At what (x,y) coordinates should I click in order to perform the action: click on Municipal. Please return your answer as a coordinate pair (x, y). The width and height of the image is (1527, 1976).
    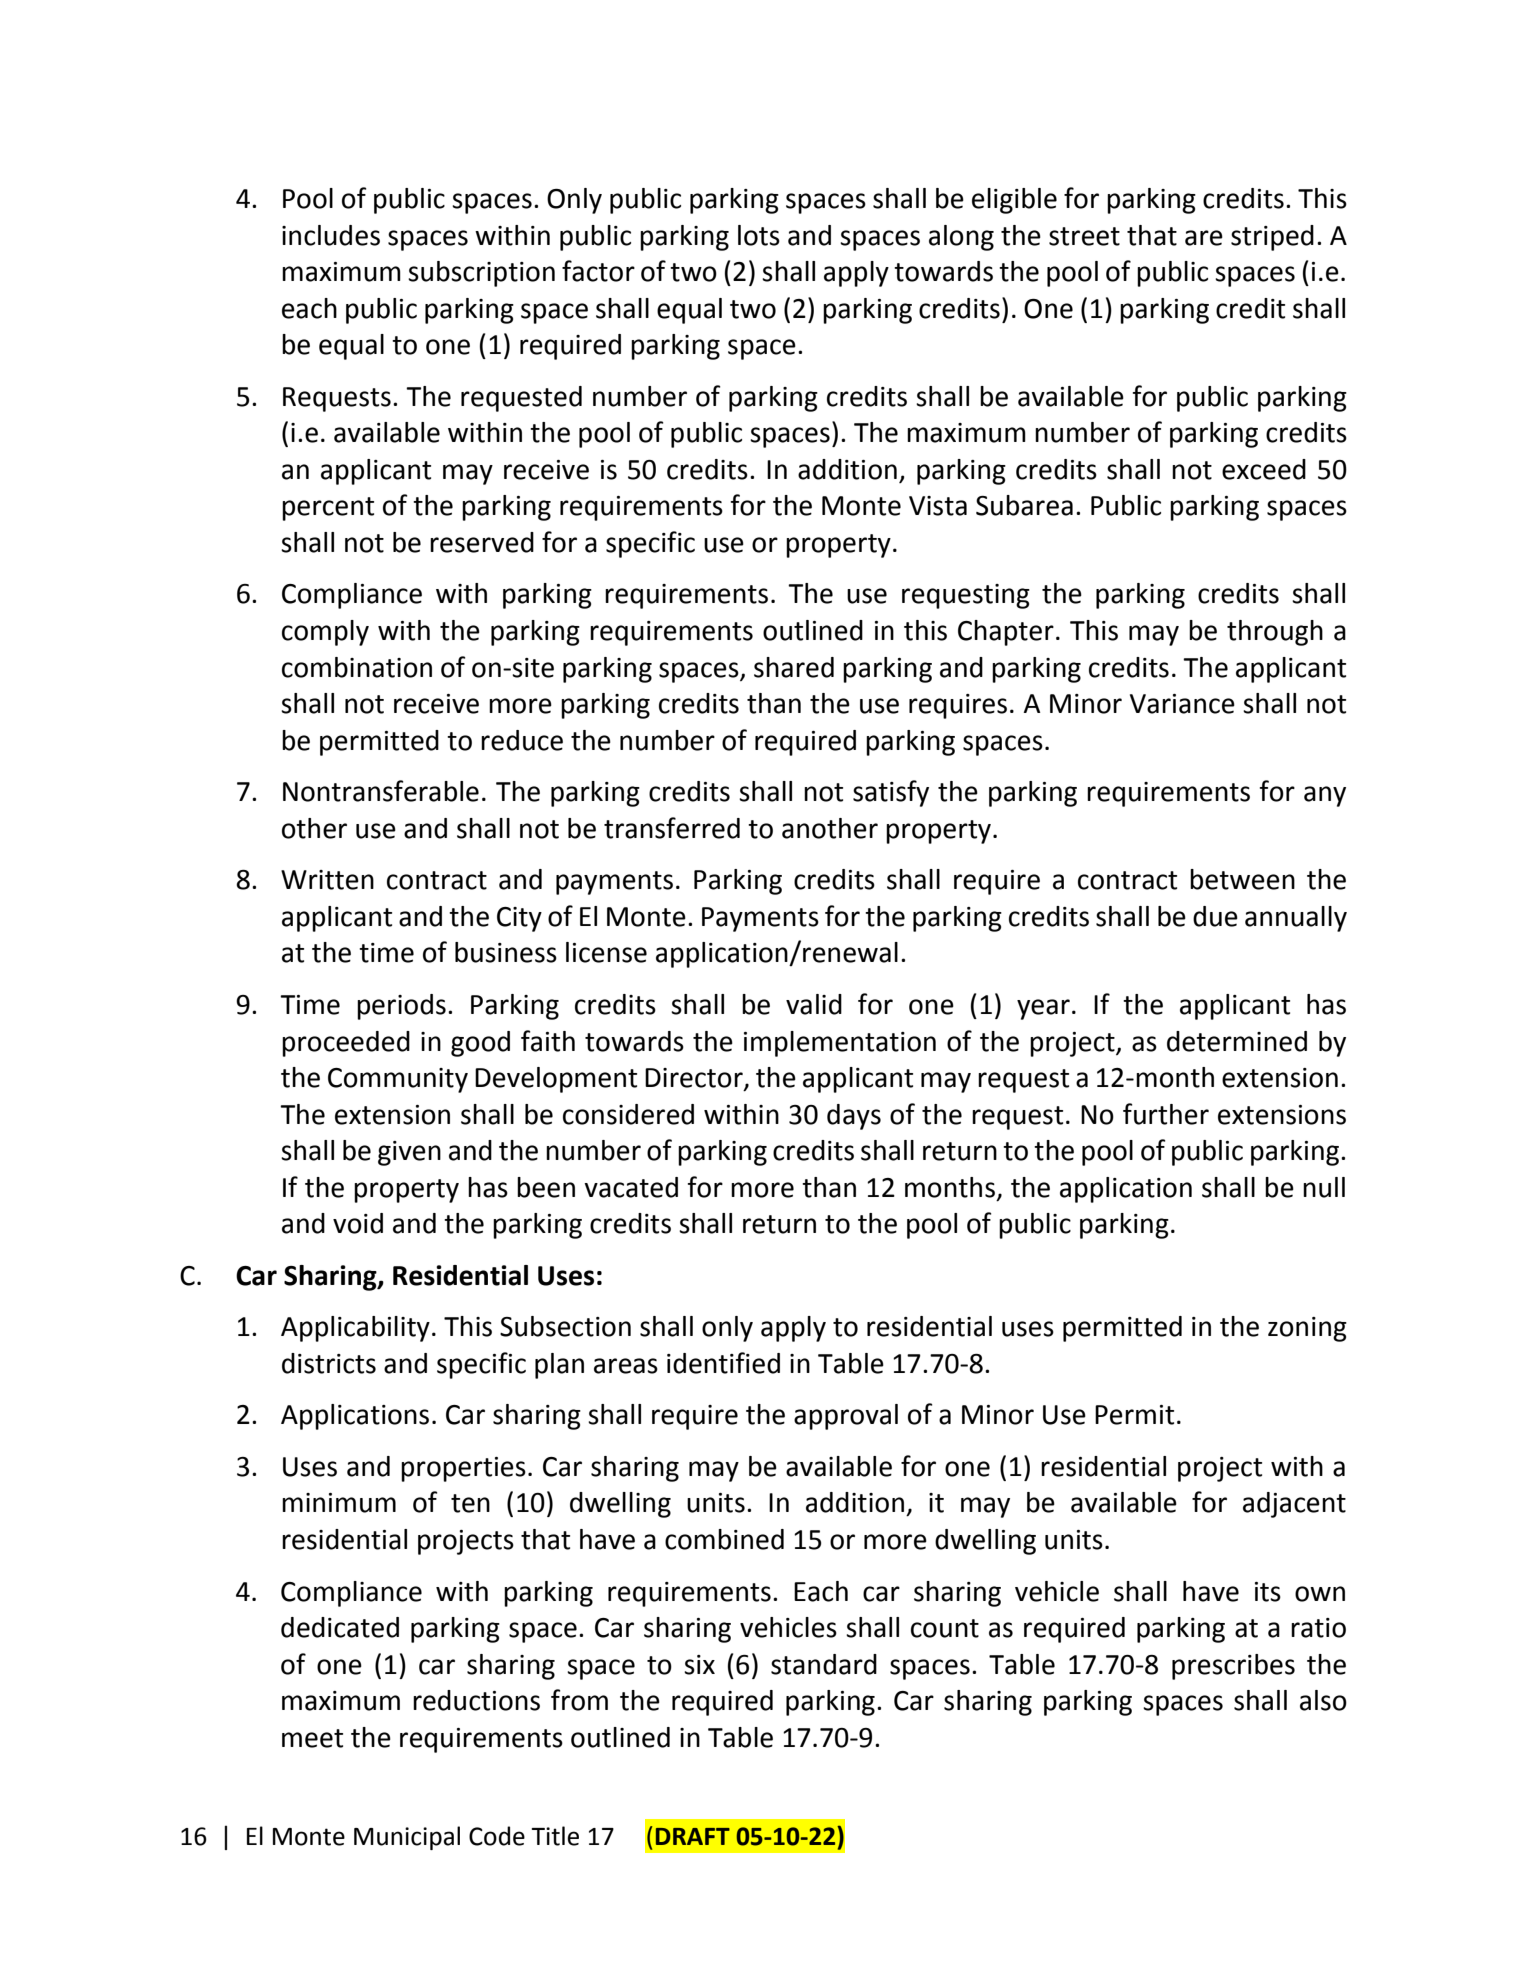
    Looking at the image, I should click on (407, 1838).
